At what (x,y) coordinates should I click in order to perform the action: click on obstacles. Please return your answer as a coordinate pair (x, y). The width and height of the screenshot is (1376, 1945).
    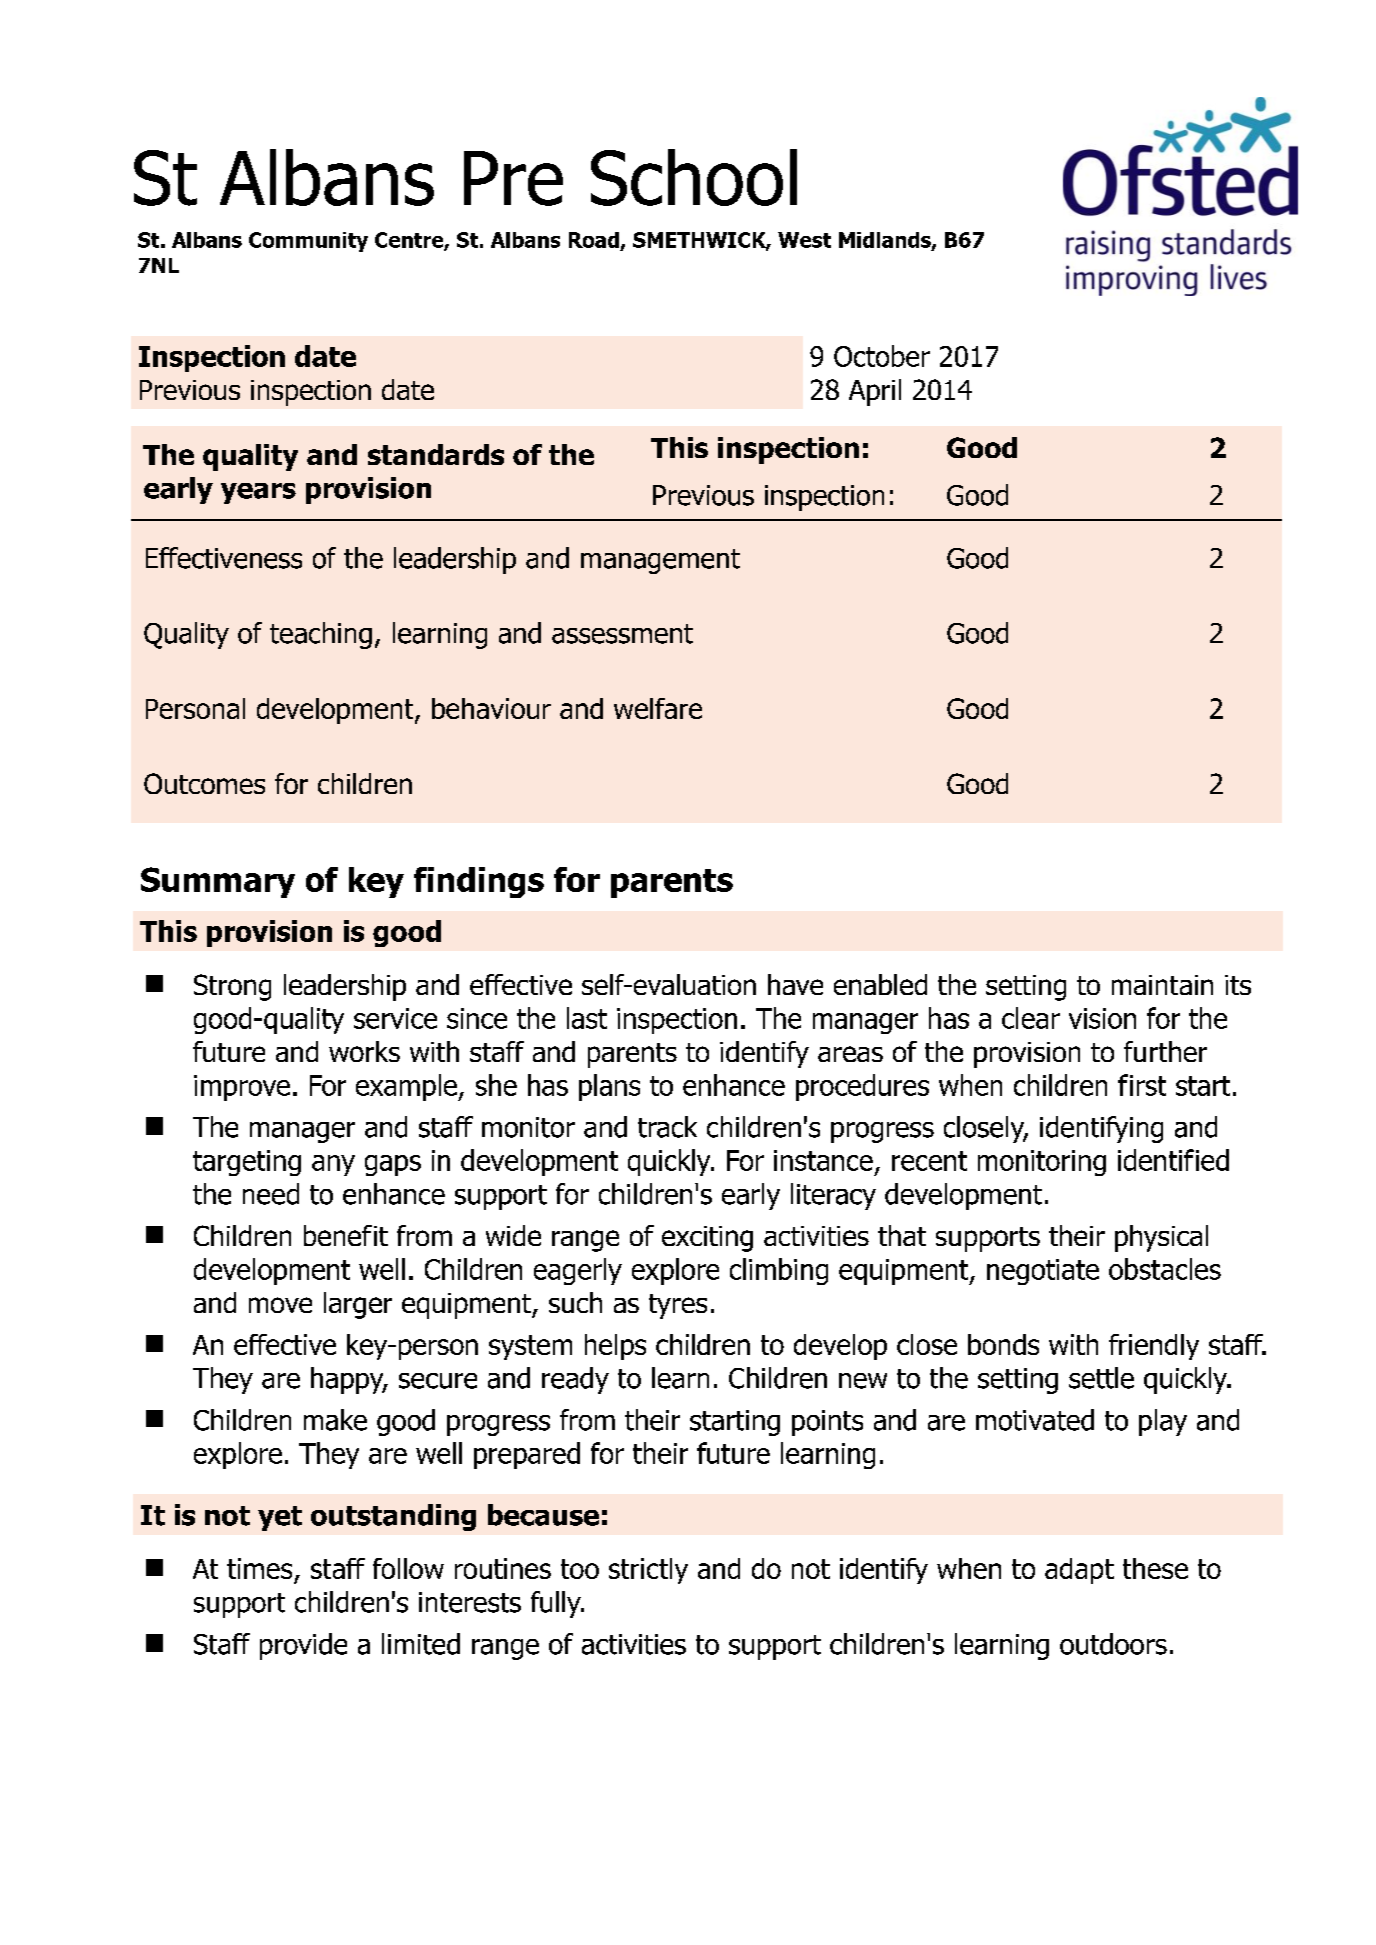
    Looking at the image, I should click on (1165, 1269).
